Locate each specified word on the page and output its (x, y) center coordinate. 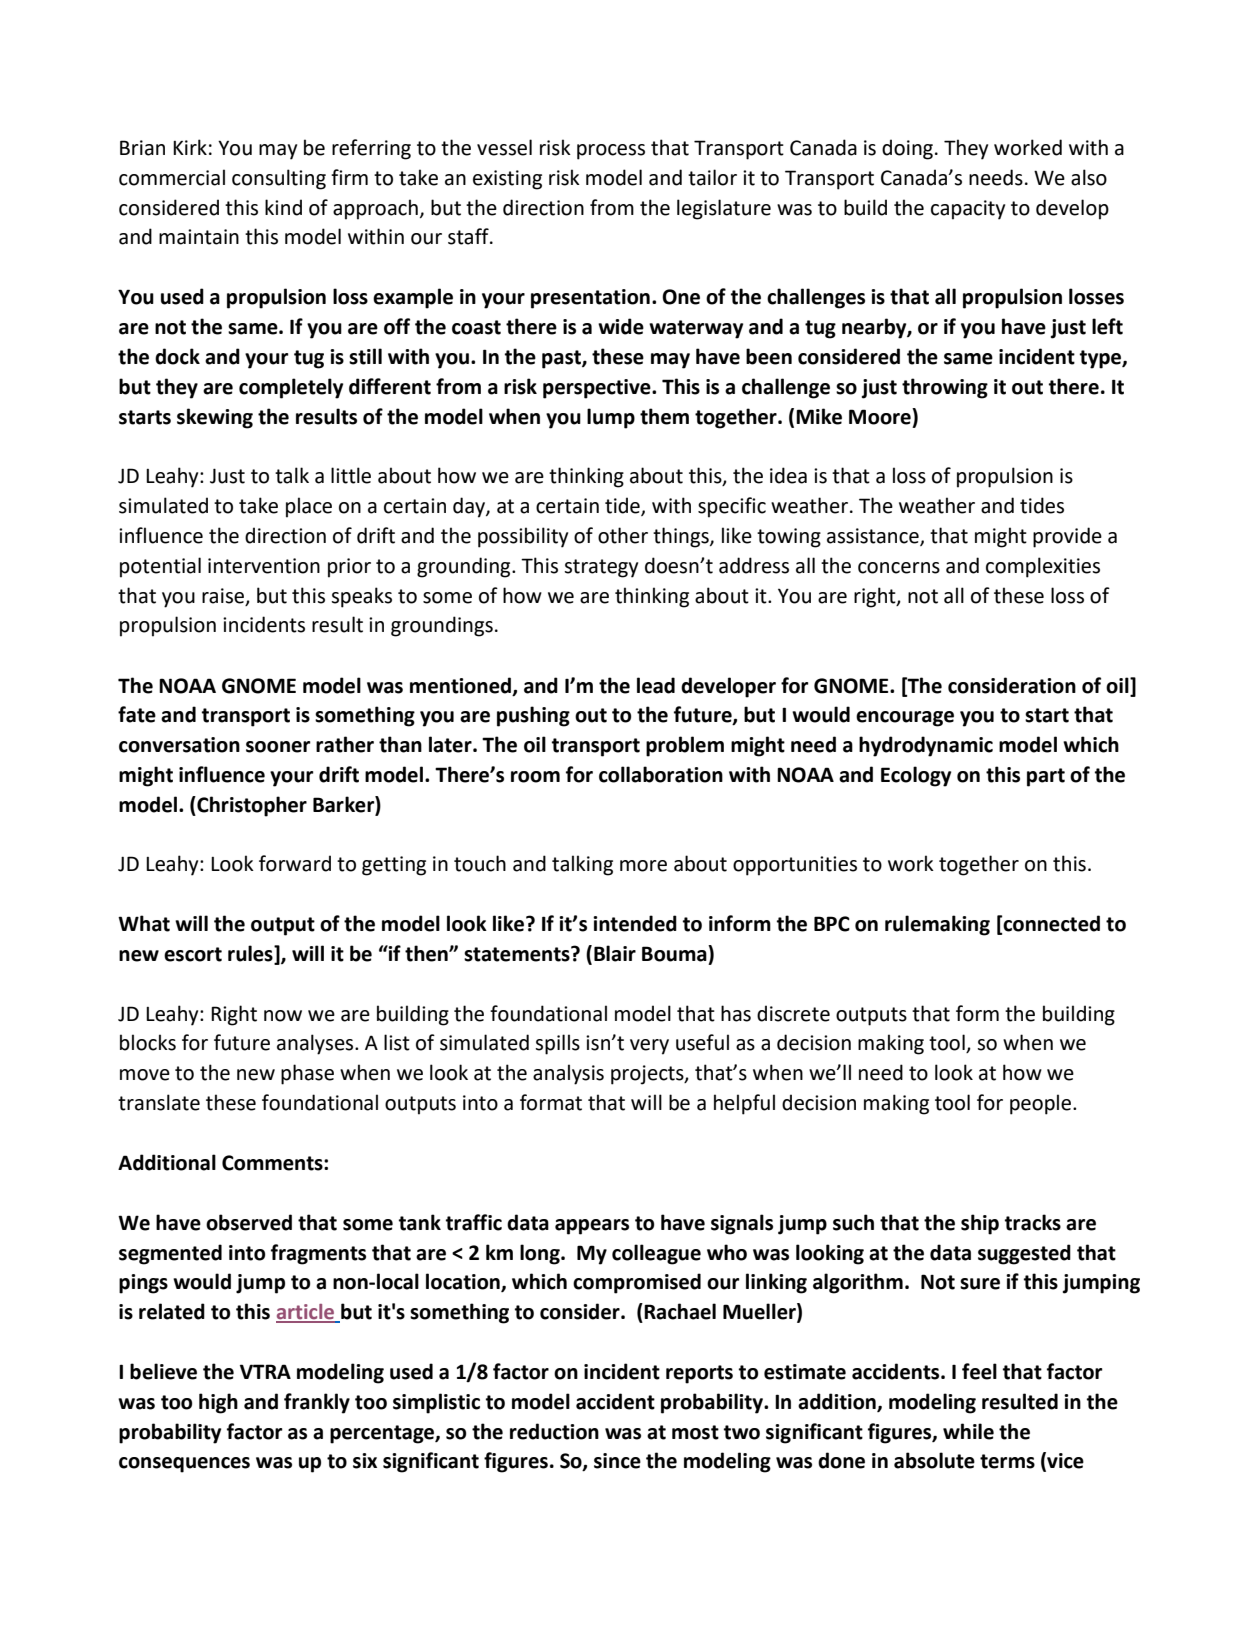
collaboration (661, 774)
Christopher (251, 806)
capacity (968, 210)
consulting (279, 179)
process (611, 152)
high (218, 1403)
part (1046, 777)
